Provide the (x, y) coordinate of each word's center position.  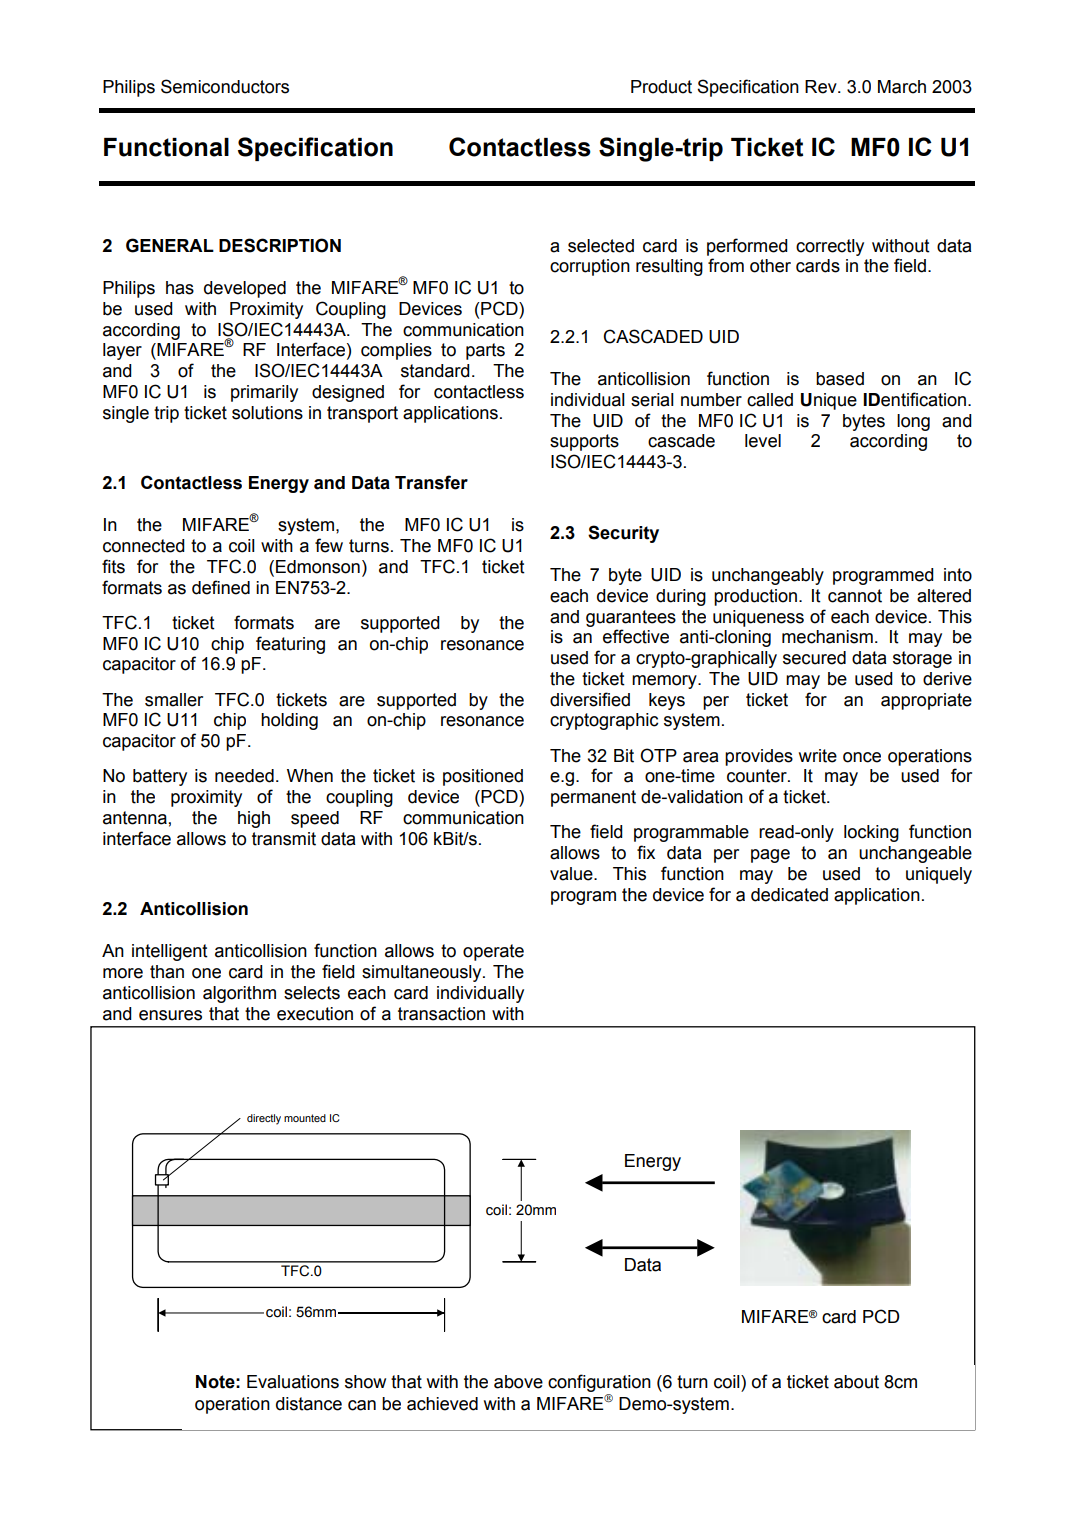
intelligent (170, 952)
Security (623, 534)
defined (221, 587)
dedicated (789, 895)
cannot (855, 596)
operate (493, 952)
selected (601, 246)
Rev (822, 87)
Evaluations (293, 1382)
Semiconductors (225, 86)
